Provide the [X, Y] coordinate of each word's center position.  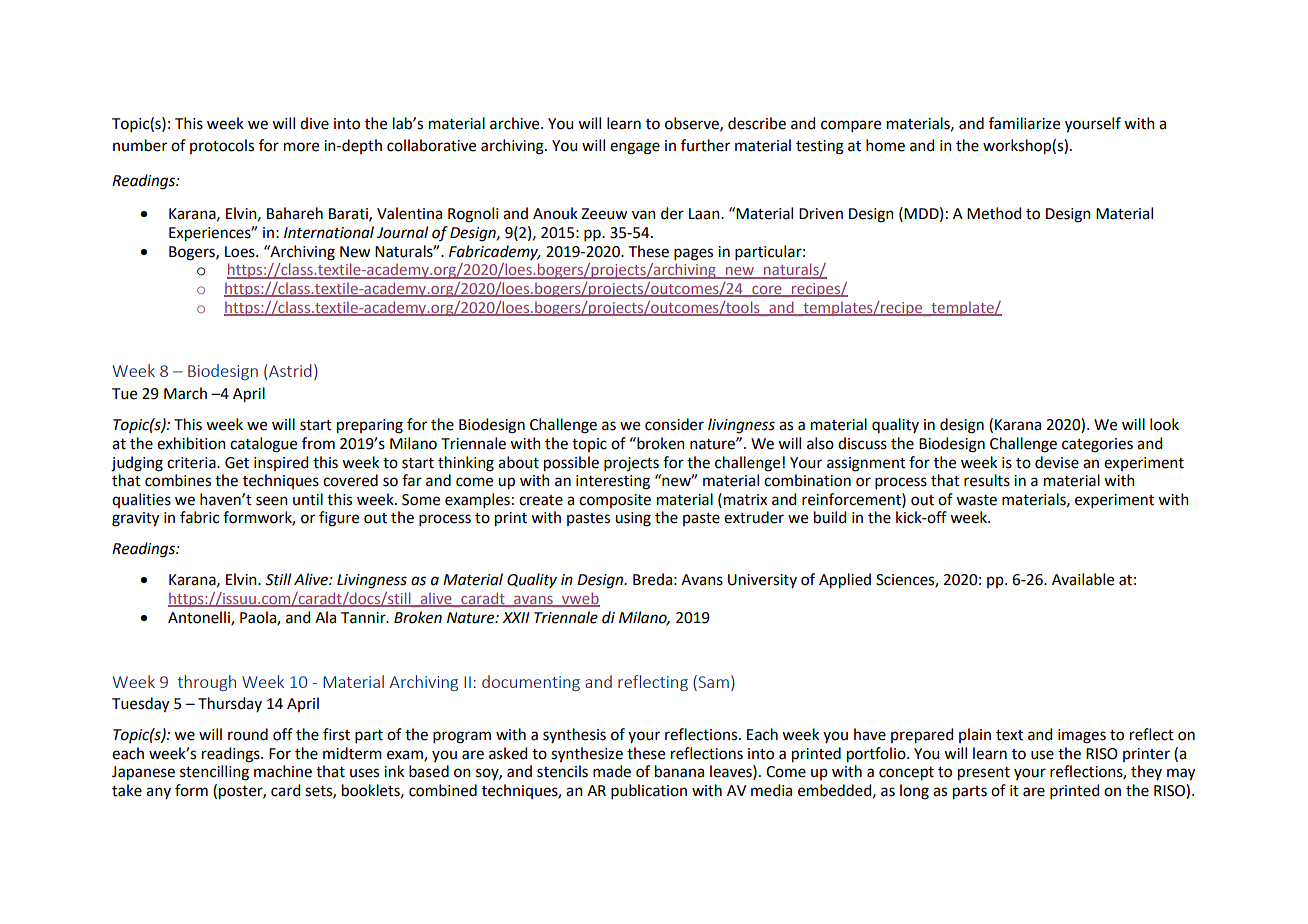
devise [1057, 462]
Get [237, 463]
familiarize [1024, 123]
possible [571, 464]
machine [283, 771]
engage [635, 148]
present [984, 774]
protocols [222, 146]
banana [679, 771]
